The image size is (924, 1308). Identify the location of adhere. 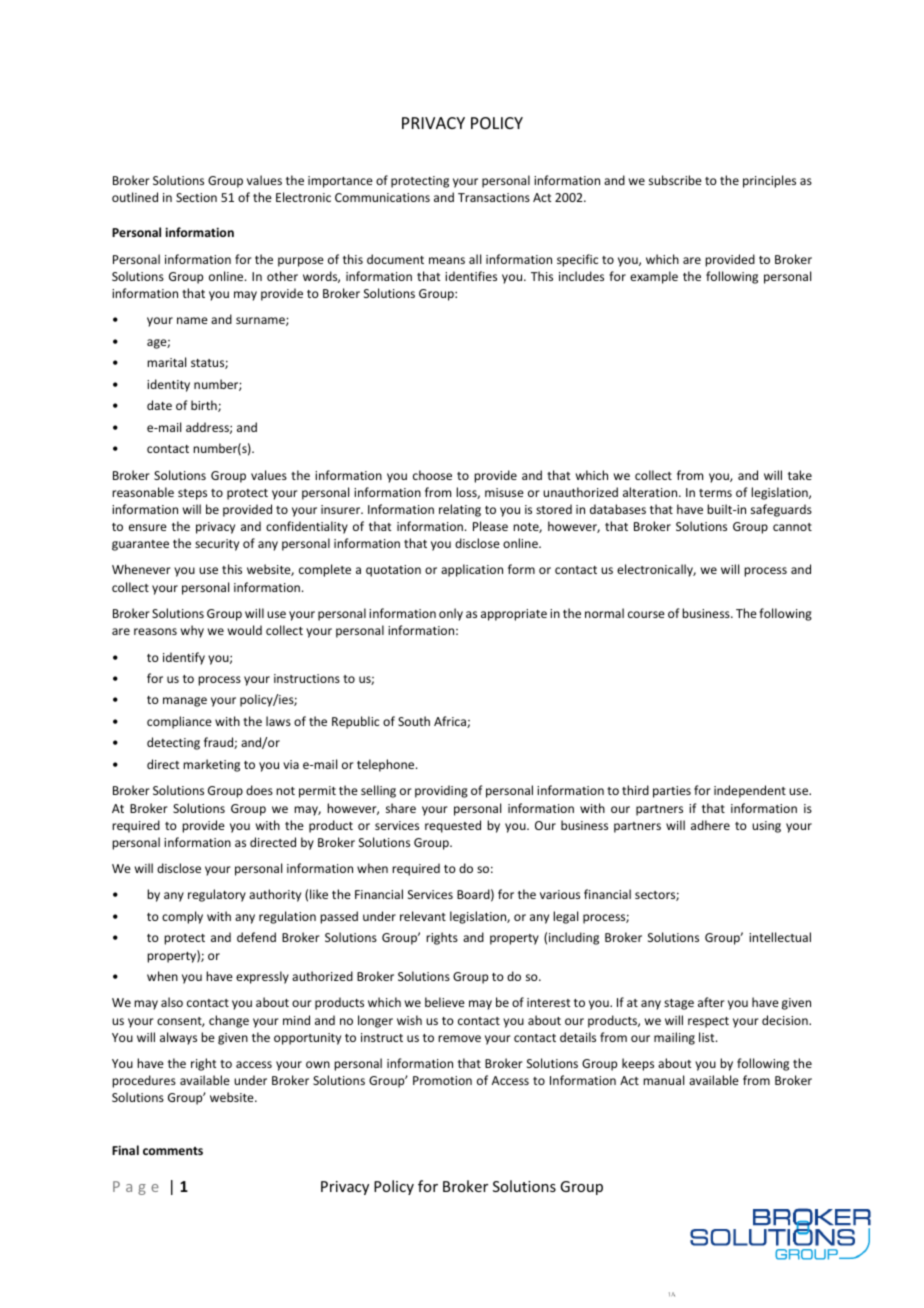
(710, 825).
